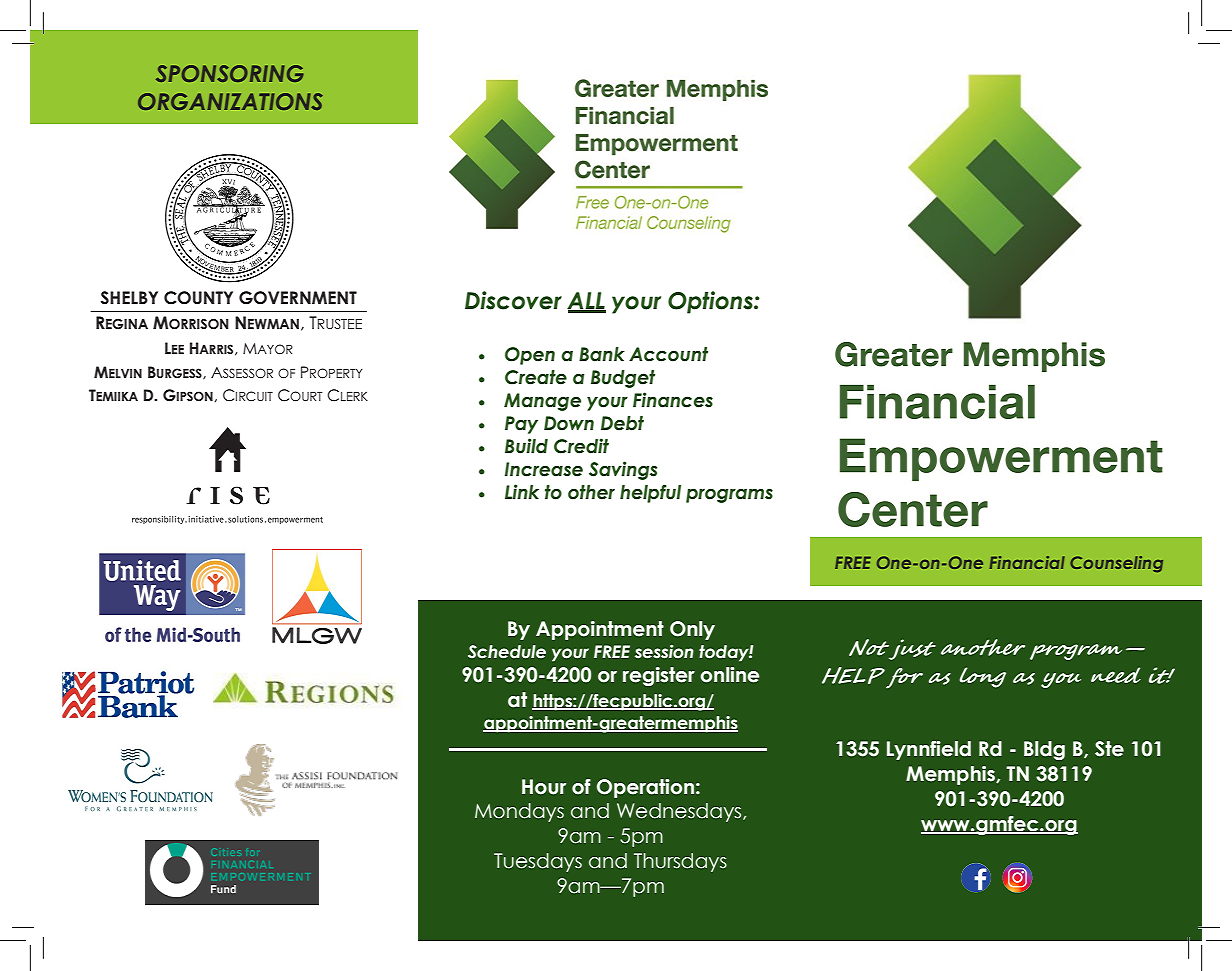 This screenshot has width=1232, height=971. What do you see at coordinates (692, 630) in the screenshot?
I see `Only` at bounding box center [692, 630].
